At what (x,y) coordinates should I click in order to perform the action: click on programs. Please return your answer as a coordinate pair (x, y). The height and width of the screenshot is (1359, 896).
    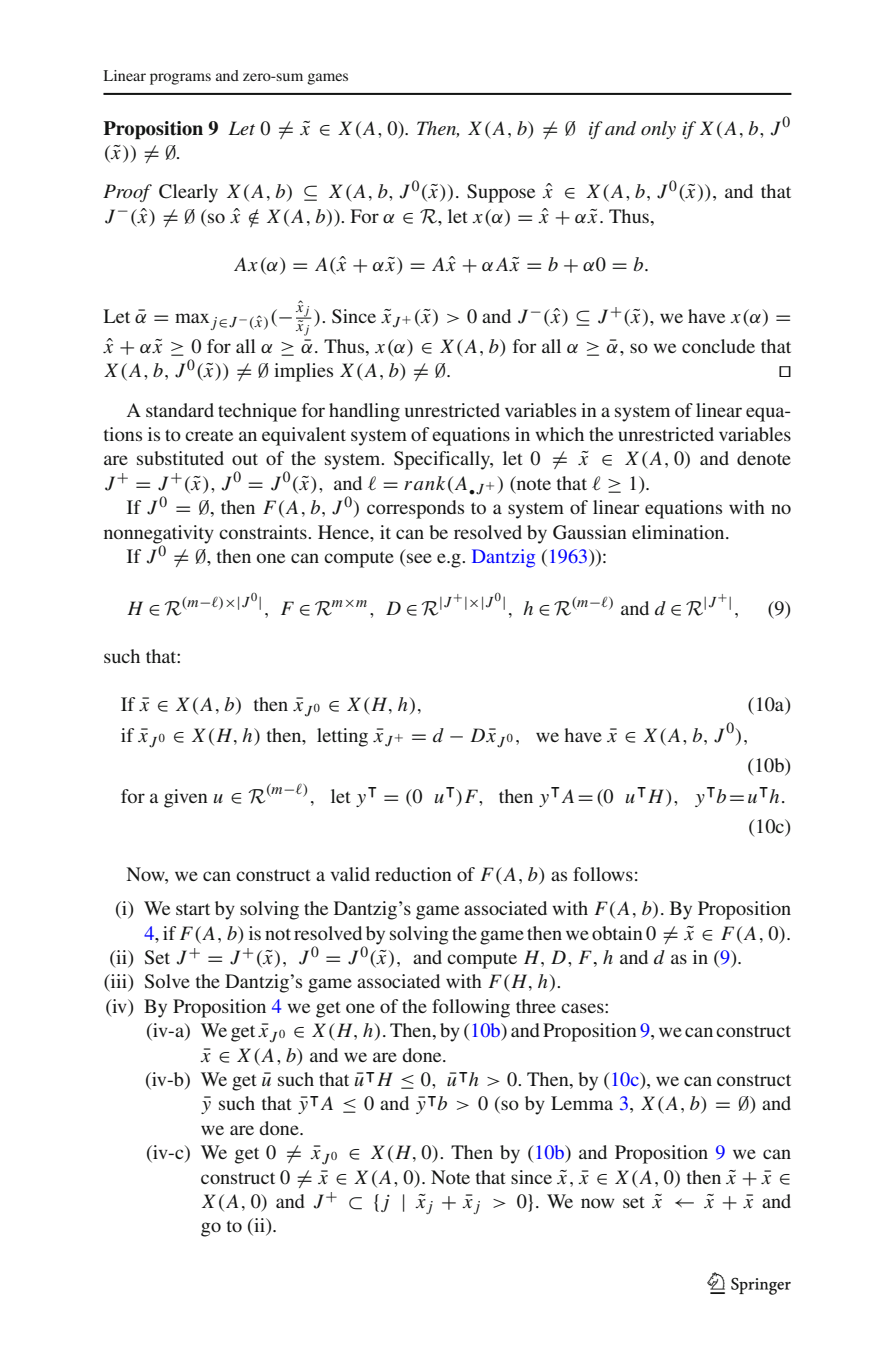
    Looking at the image, I should click on (180, 79).
